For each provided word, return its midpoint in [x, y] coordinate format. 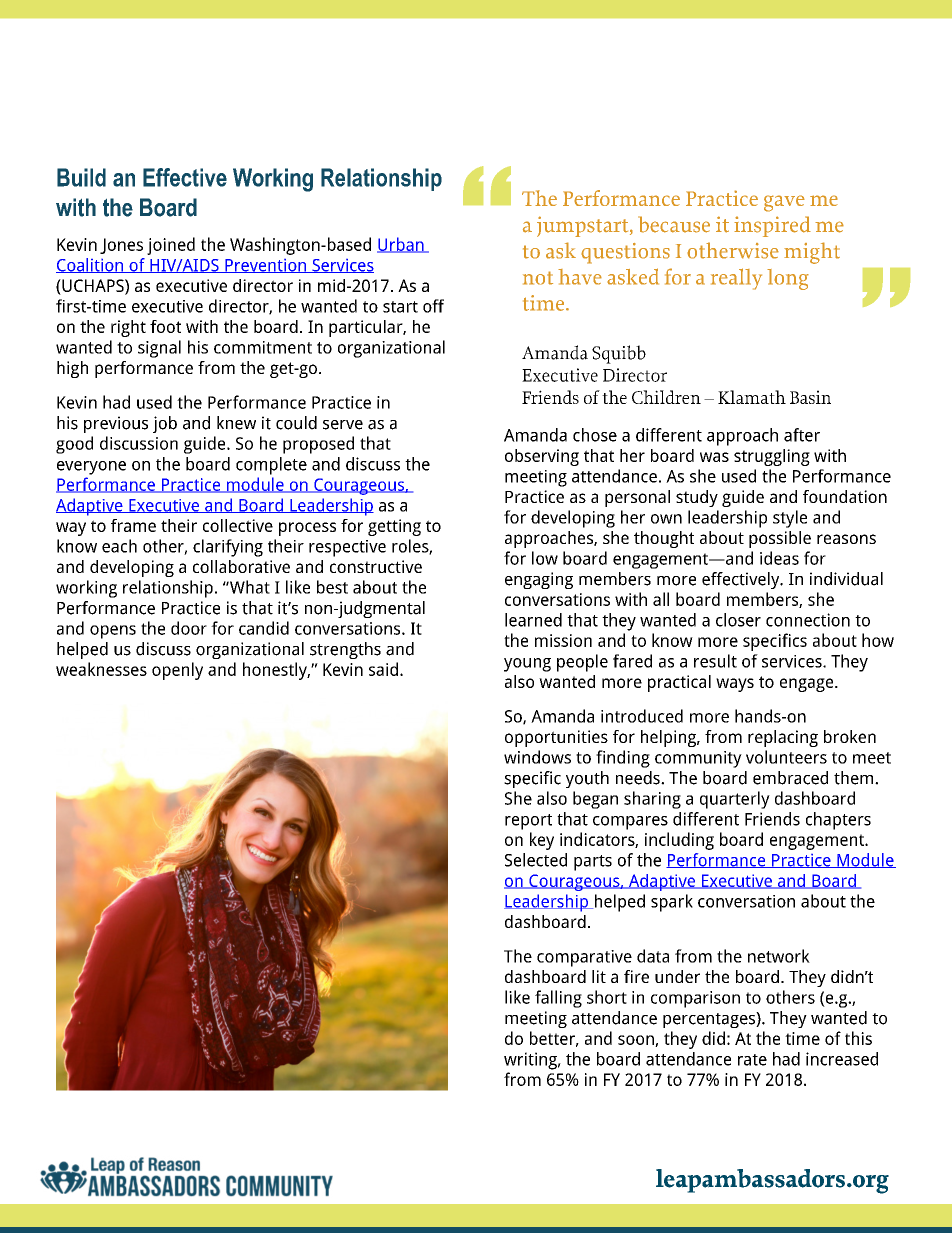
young [527, 665]
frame [133, 525]
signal [159, 349]
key [542, 841]
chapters [838, 821]
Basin [810, 397]
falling [558, 999]
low [545, 558]
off [433, 306]
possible [780, 539]
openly [177, 671]
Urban [401, 245]
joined [171, 246]
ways [735, 685]
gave [784, 203]
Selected [536, 860]
